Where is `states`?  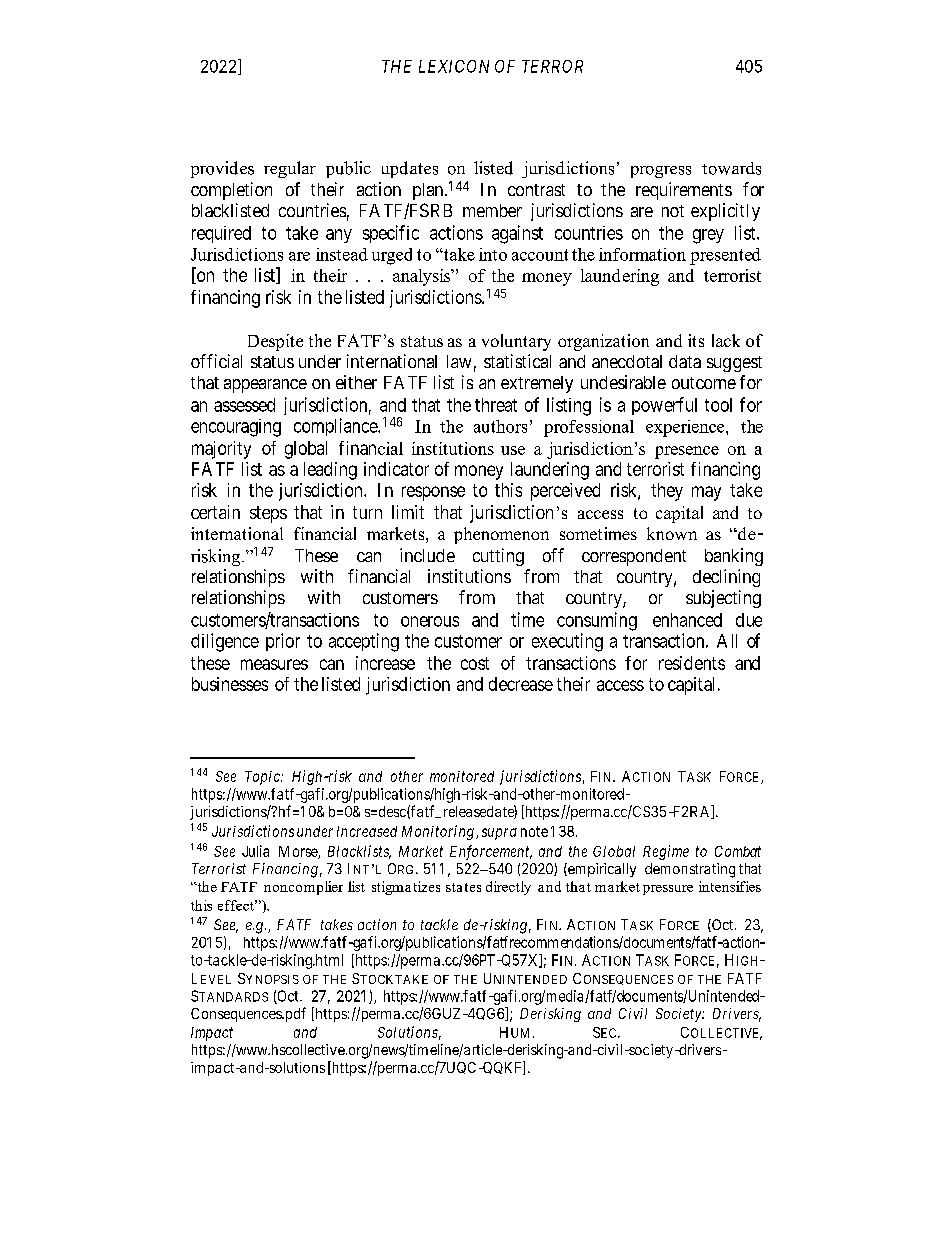 states is located at coordinates (463, 887).
